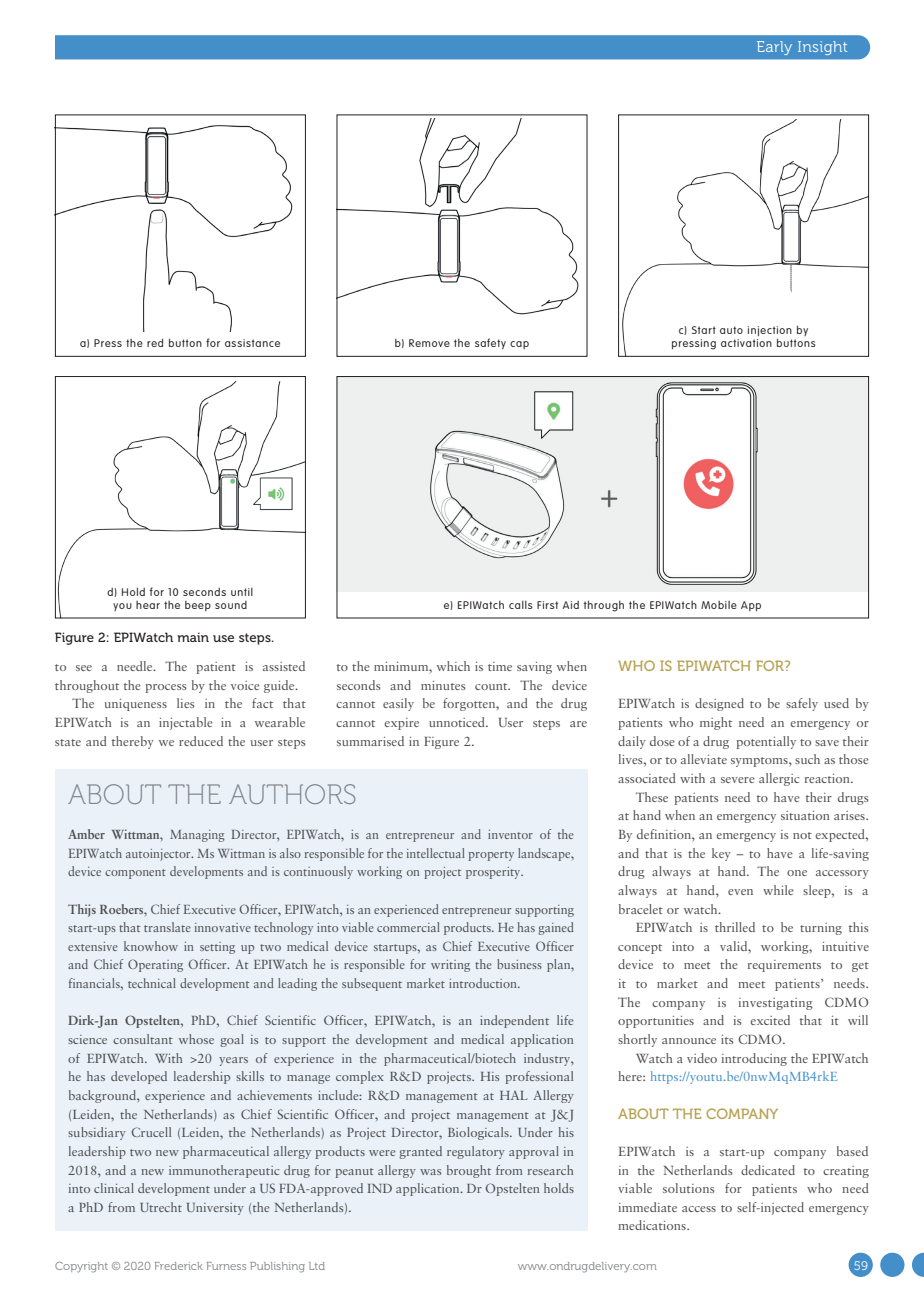  I want to click on process, so click(166, 688).
